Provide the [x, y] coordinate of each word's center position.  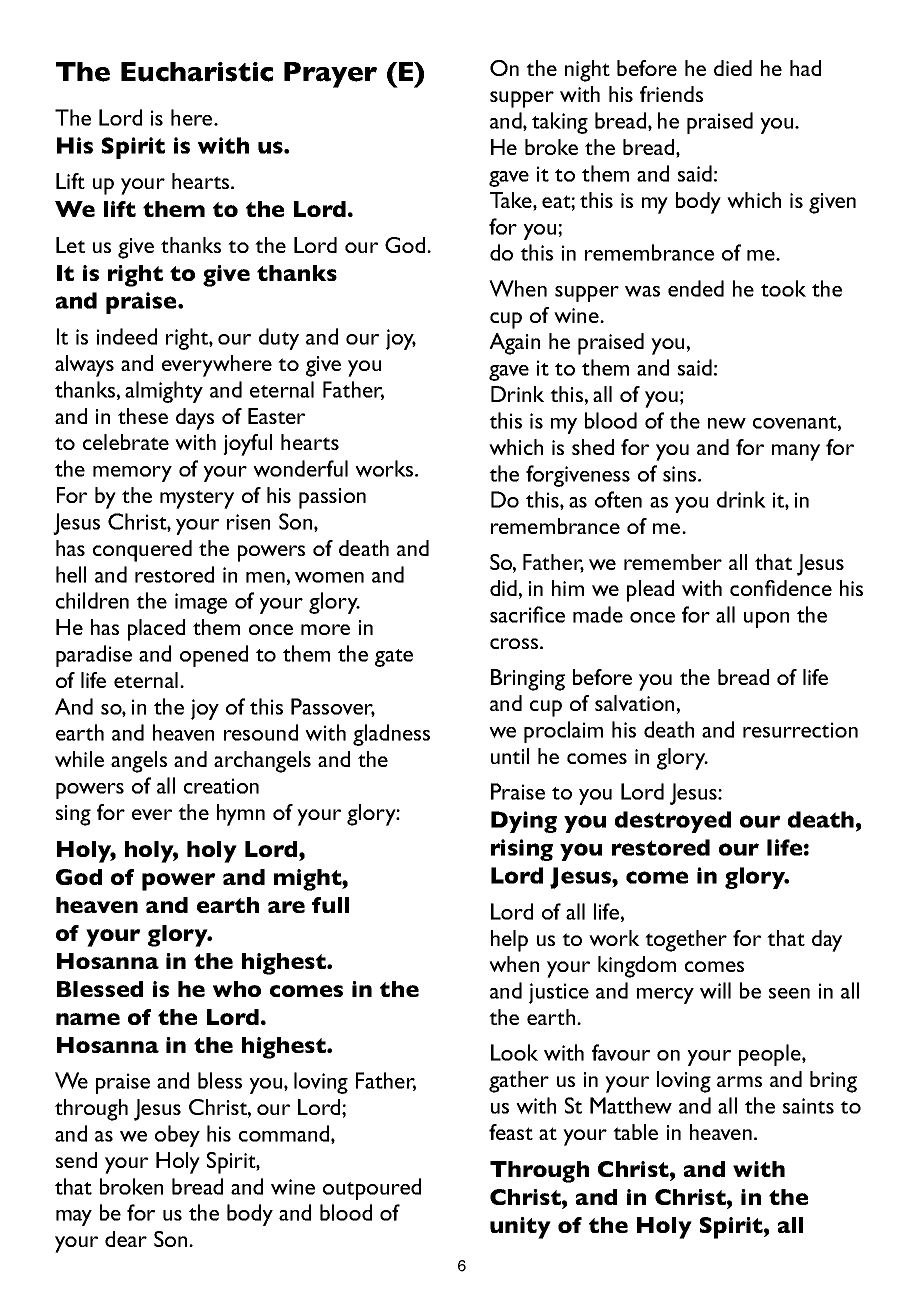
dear [126, 1239]
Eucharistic [197, 72]
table [635, 1132]
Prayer [330, 75]
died [733, 68]
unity [520, 1228]
